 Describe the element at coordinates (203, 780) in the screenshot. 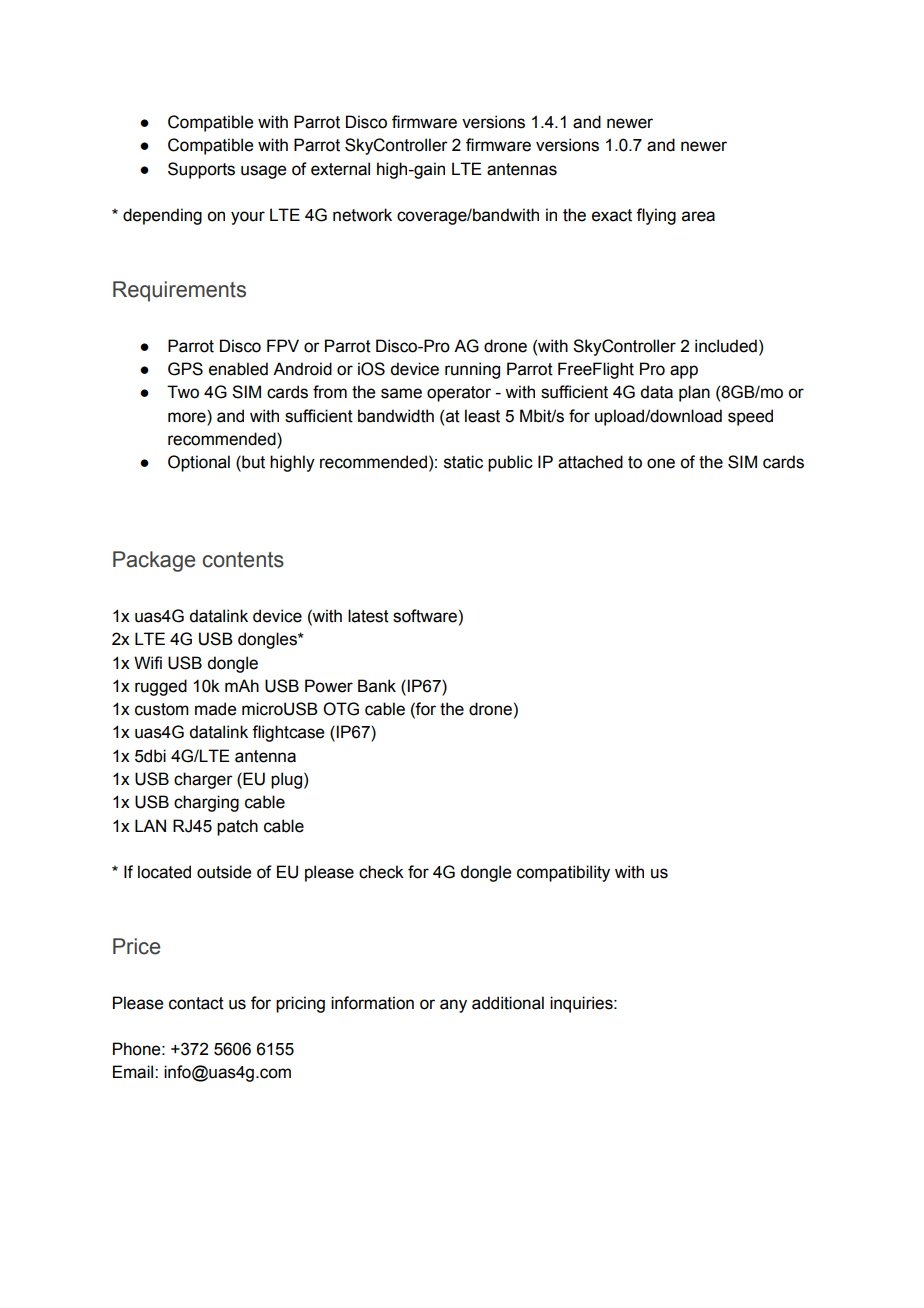

I see `charger` at that location.
